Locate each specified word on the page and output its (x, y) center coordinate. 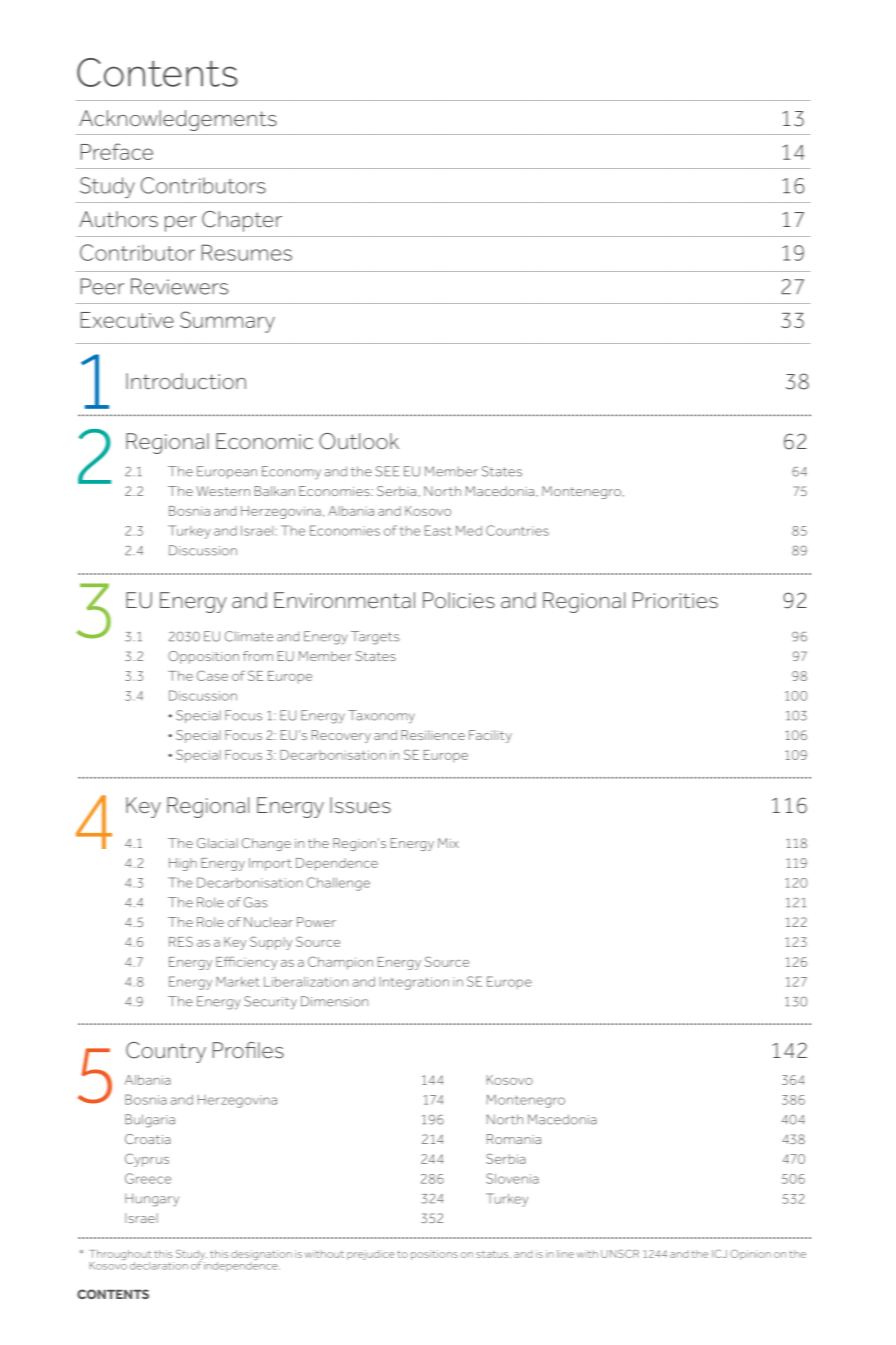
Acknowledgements (178, 120)
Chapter (242, 221)
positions (434, 1255)
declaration (159, 1266)
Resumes (247, 252)
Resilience (433, 735)
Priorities (675, 600)
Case (212, 675)
